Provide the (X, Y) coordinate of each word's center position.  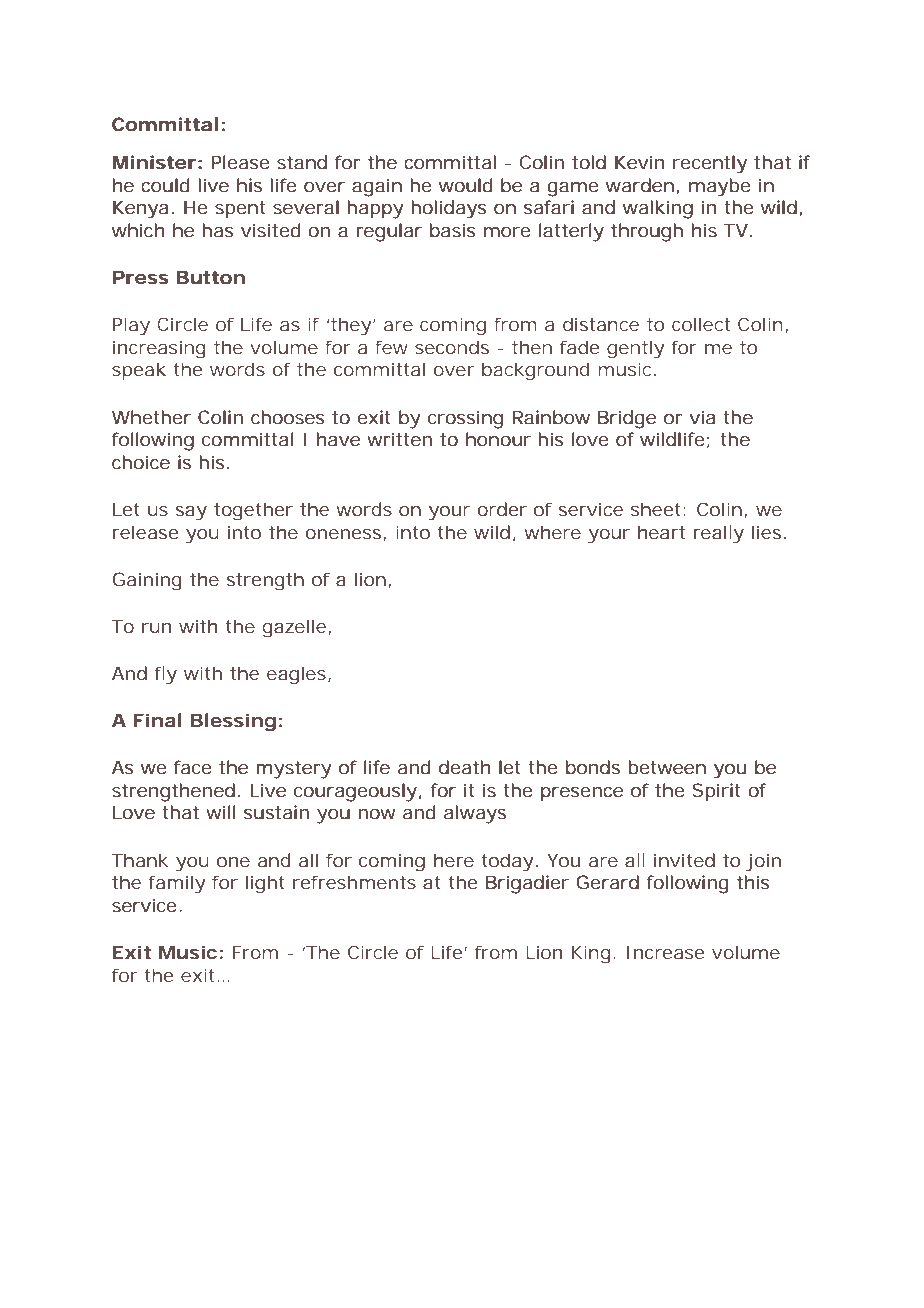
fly (166, 675)
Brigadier (527, 884)
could (165, 185)
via (702, 417)
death (465, 767)
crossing (465, 419)
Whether (151, 417)
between (667, 767)
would (466, 185)
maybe (720, 187)
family (177, 884)
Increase (666, 952)
